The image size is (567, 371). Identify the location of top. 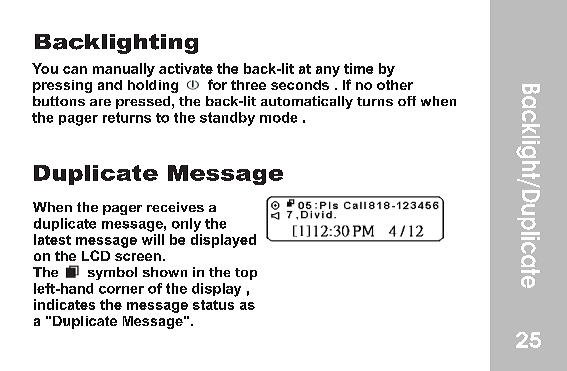
(246, 274).
